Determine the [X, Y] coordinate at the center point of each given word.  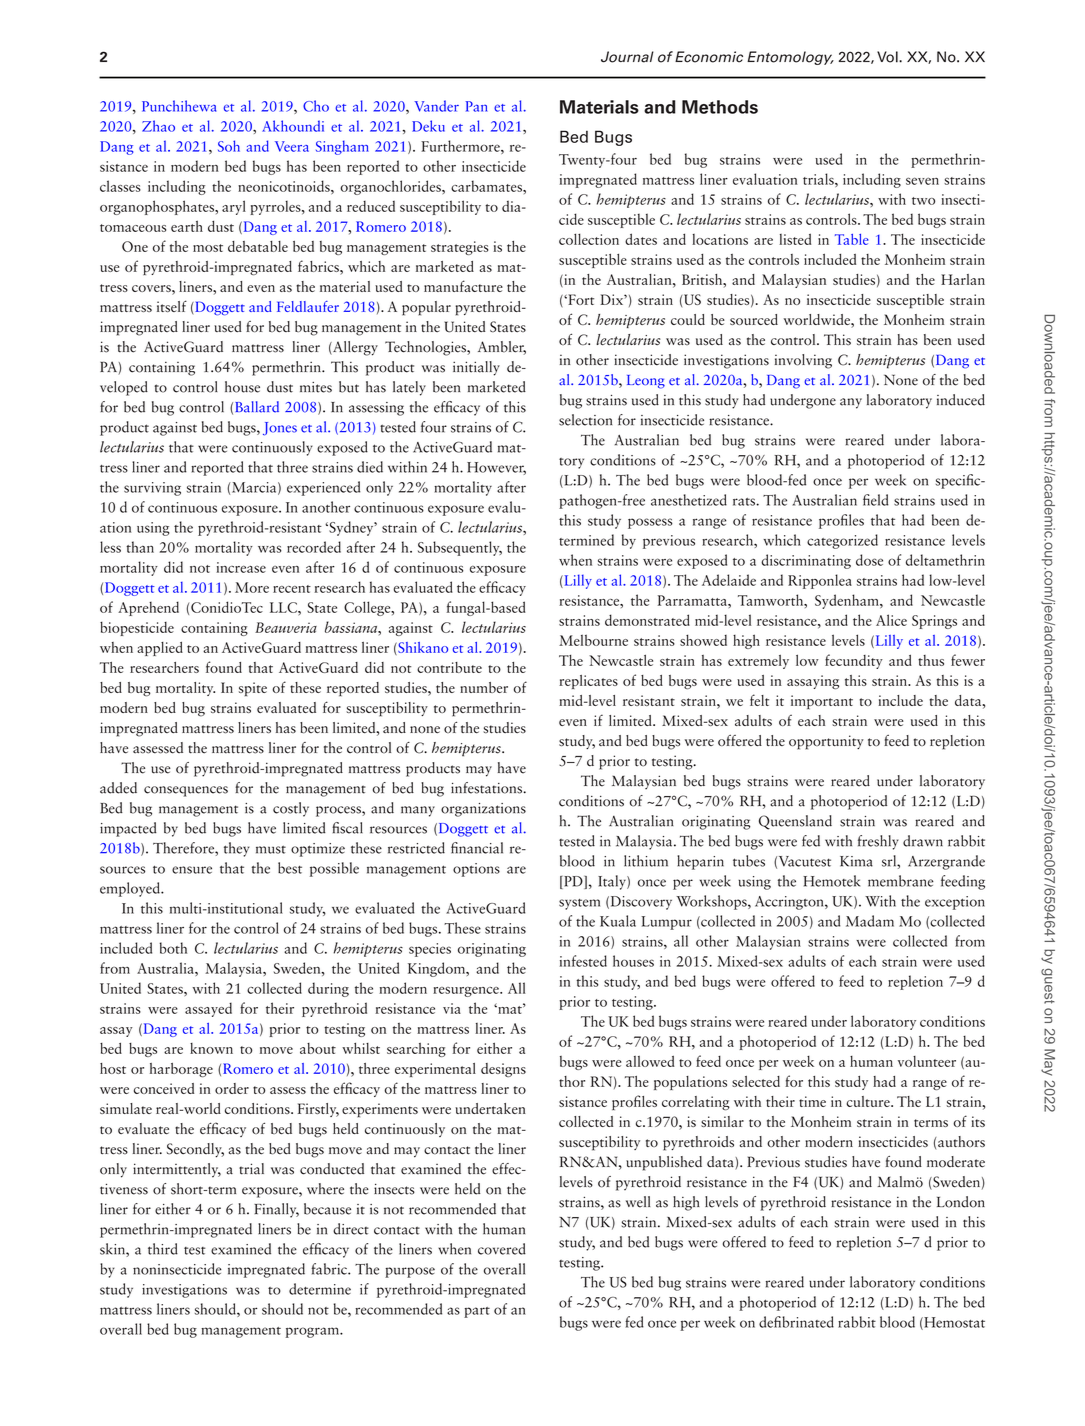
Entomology [790, 58]
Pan [477, 106]
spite [253, 689]
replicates [588, 682]
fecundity [854, 661]
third [163, 1249]
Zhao [158, 126]
